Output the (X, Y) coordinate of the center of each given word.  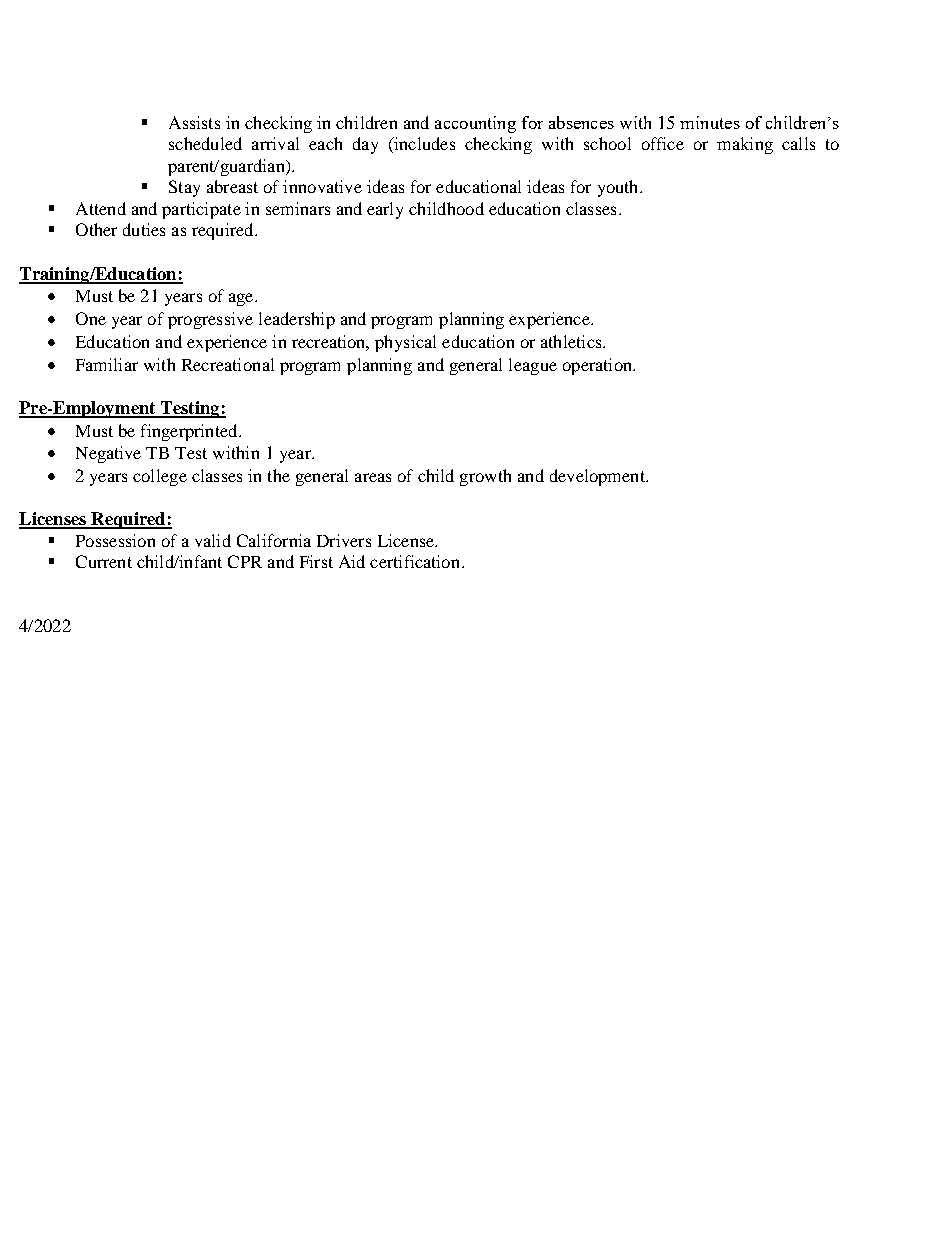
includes (423, 145)
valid (213, 540)
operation (599, 366)
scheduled (205, 143)
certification (416, 561)
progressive (210, 320)
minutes (710, 122)
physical (405, 343)
